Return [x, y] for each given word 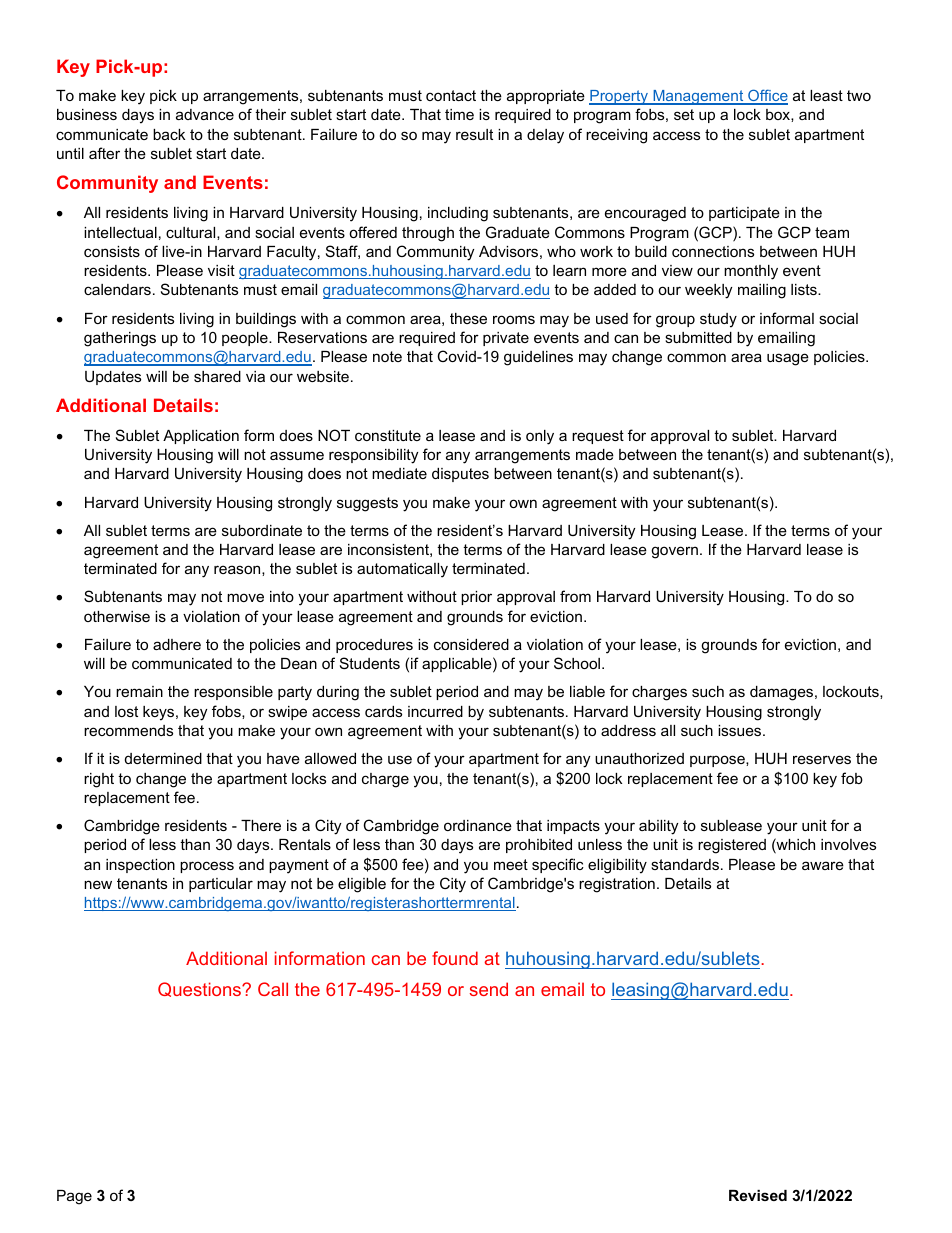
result [474, 134]
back [169, 134]
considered [471, 644]
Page [74, 1197]
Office [767, 96]
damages [783, 693]
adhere [177, 644]
